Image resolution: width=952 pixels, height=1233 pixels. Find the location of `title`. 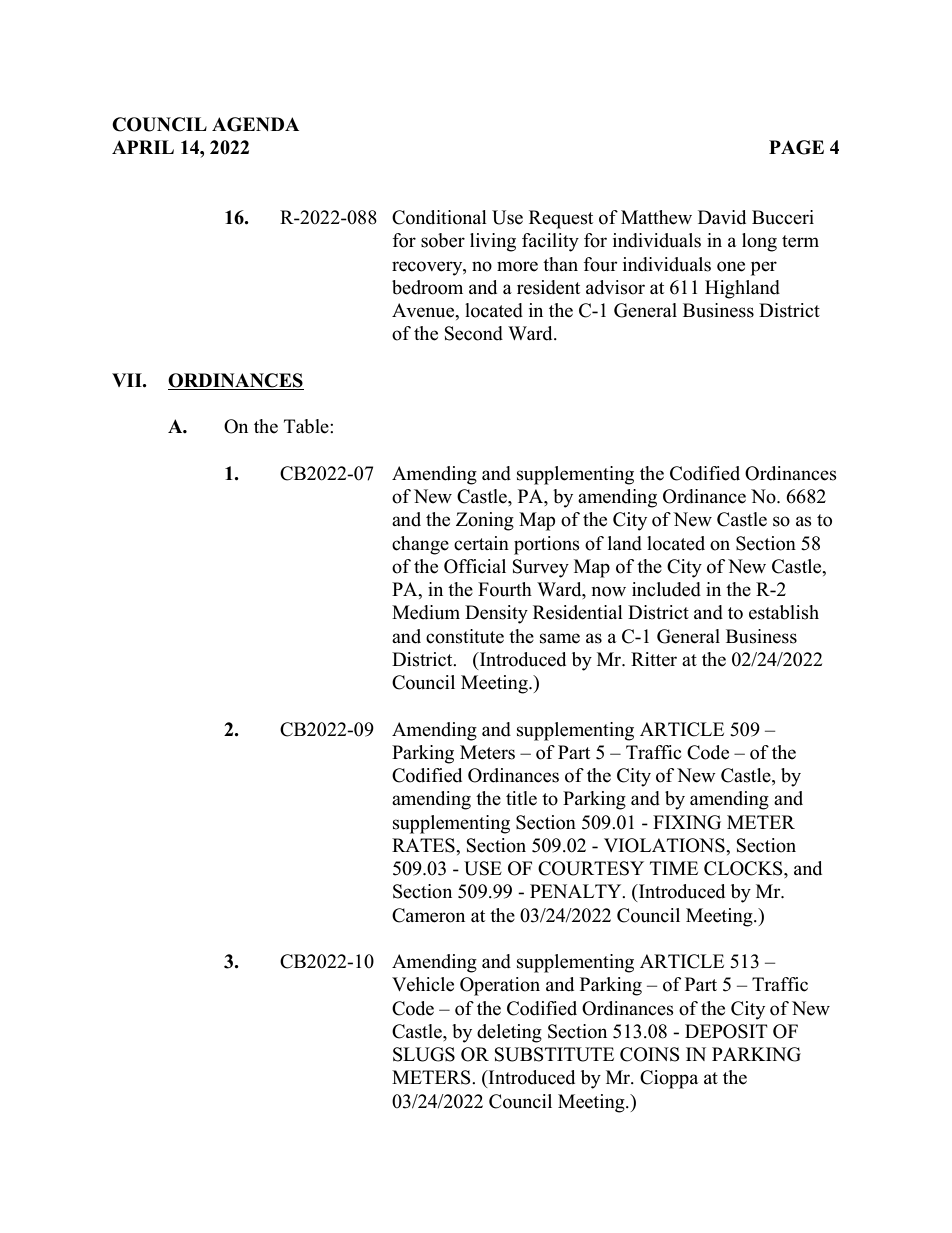

title is located at coordinates (521, 798).
